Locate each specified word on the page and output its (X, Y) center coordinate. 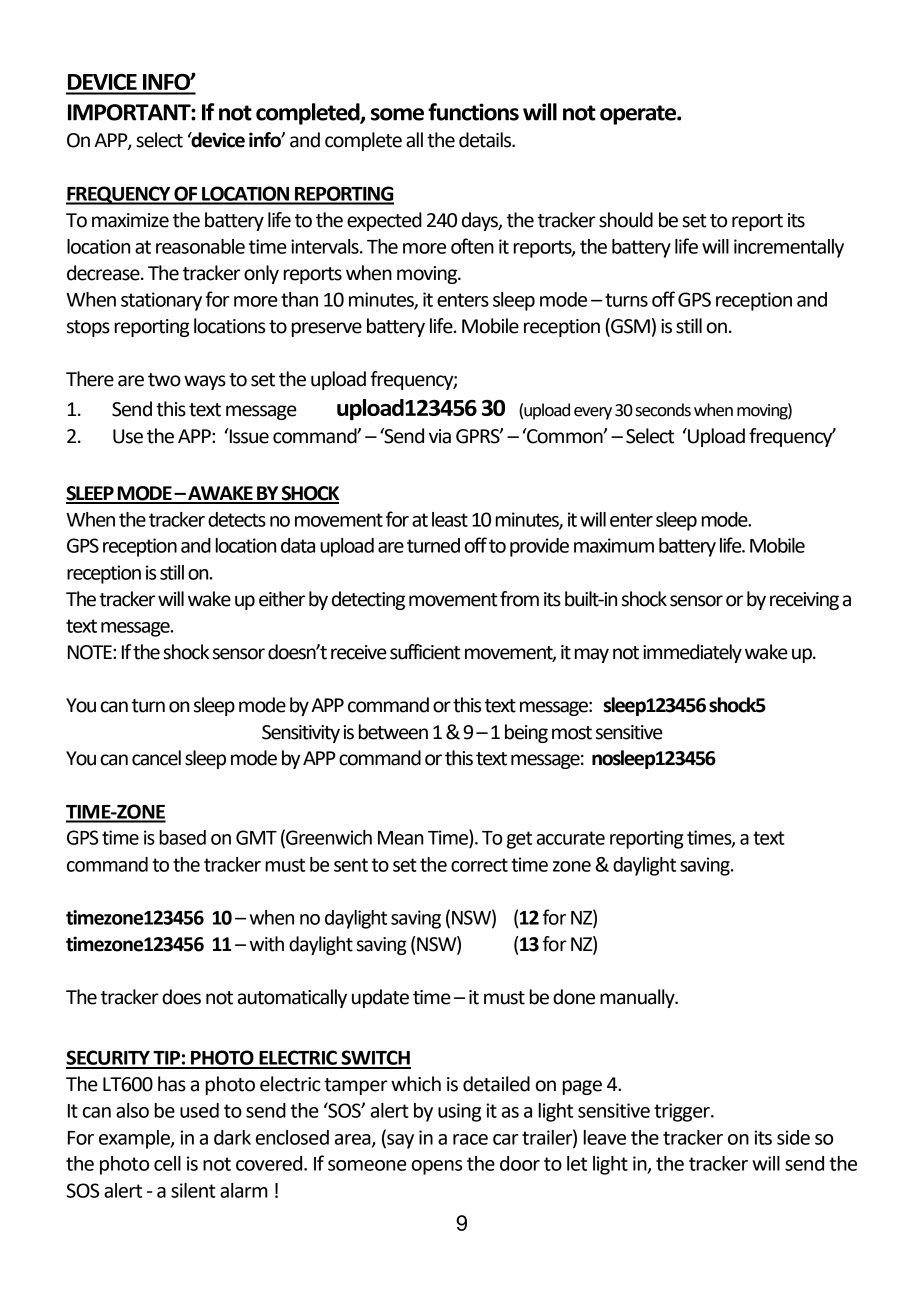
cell (167, 1163)
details (486, 140)
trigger (683, 1112)
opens (436, 1167)
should (626, 220)
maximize (130, 220)
